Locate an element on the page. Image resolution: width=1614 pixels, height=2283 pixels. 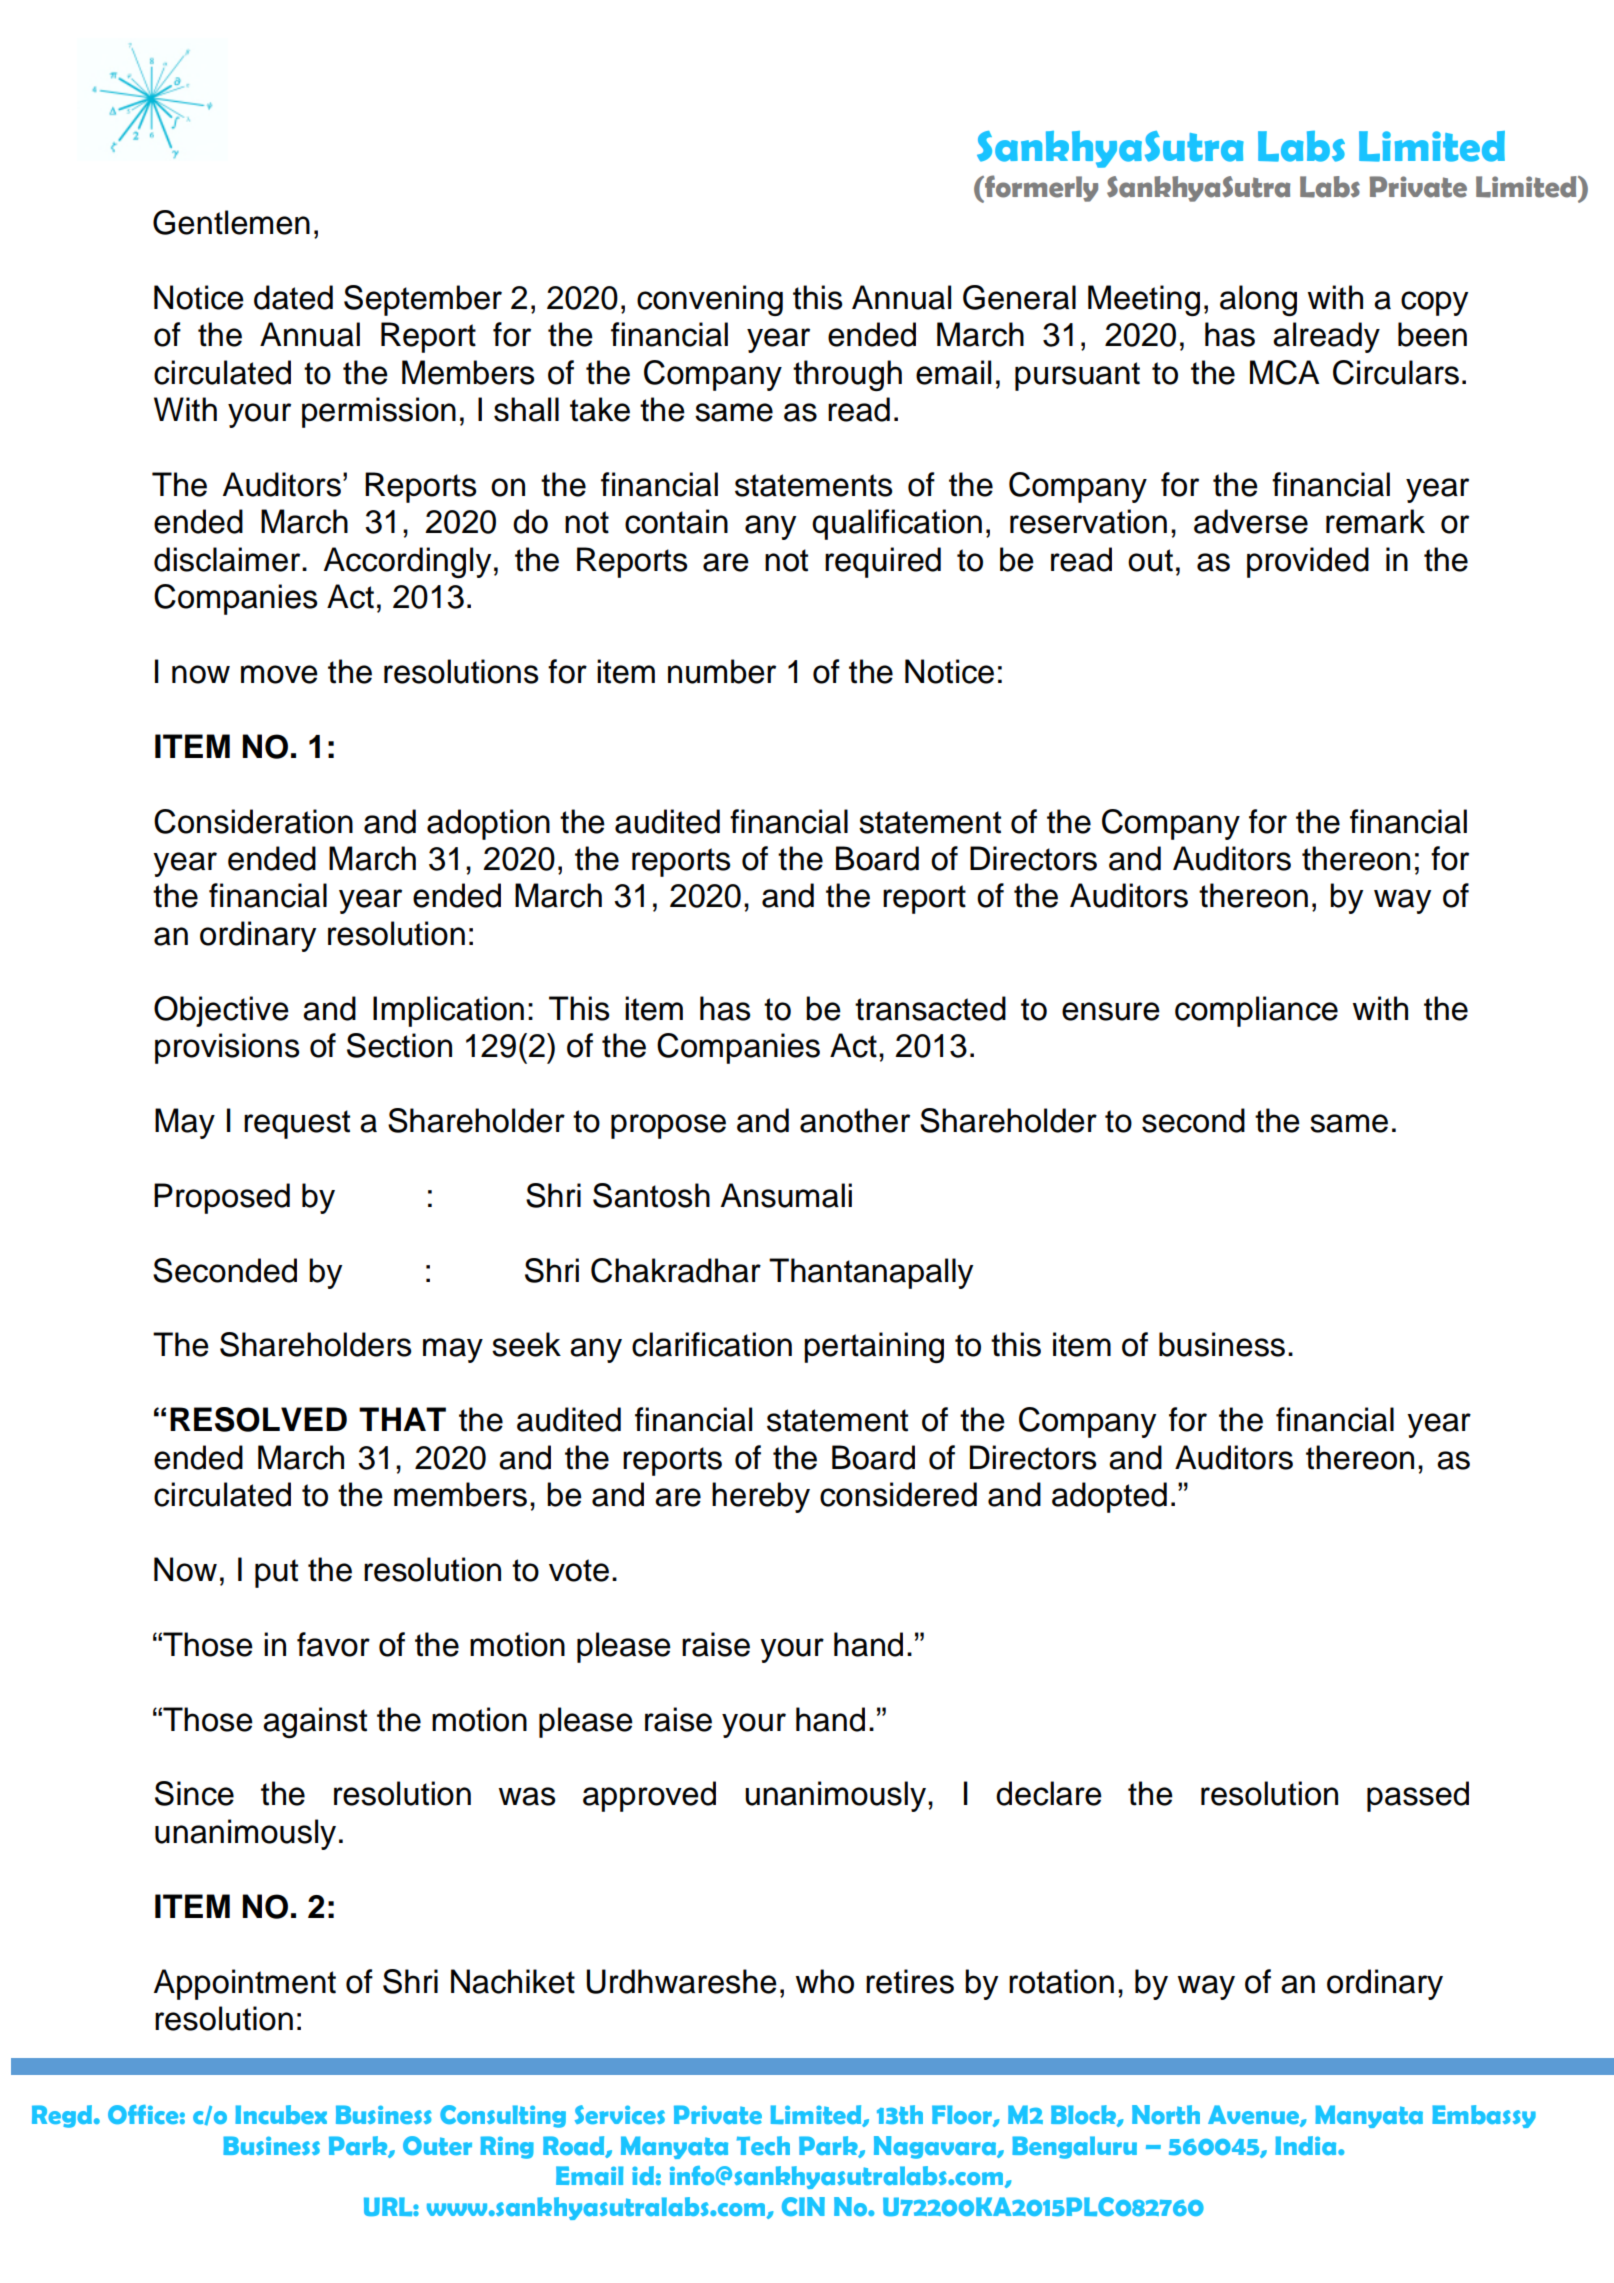
provided is located at coordinates (1308, 562).
